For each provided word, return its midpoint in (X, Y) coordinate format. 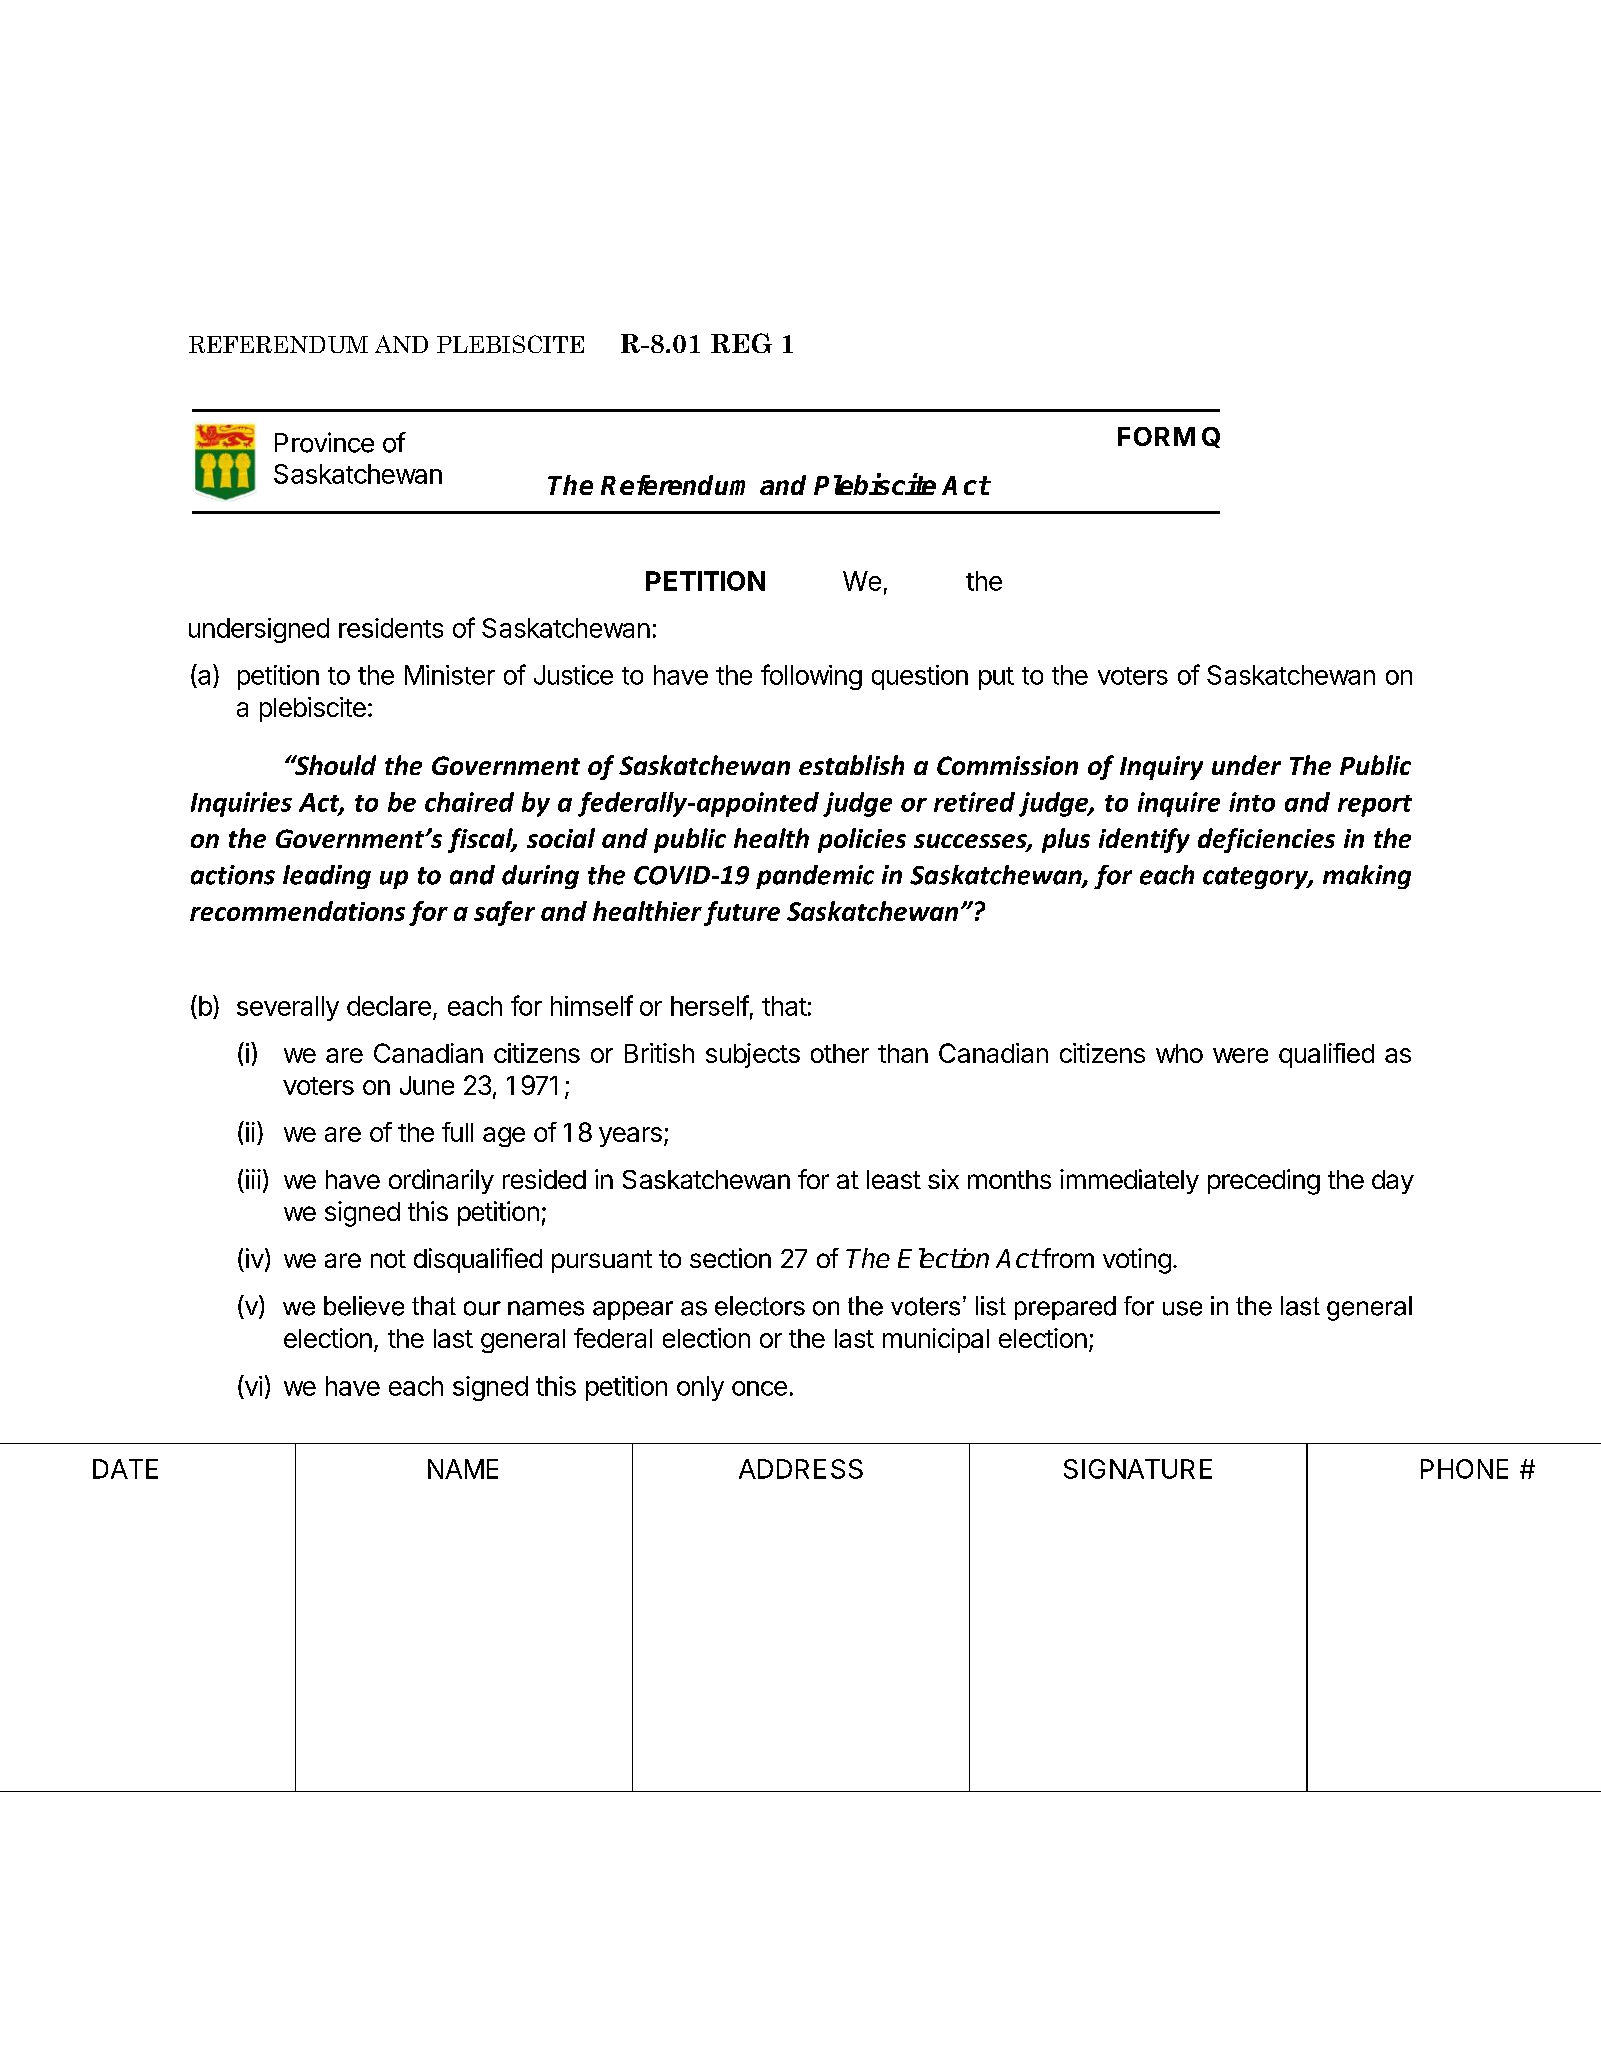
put (996, 678)
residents (391, 628)
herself (710, 1005)
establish (851, 765)
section (730, 1258)
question (920, 677)
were (1240, 1055)
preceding (1264, 1182)
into (1252, 802)
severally (288, 1008)
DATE (125, 1469)
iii (253, 1179)
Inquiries (241, 804)
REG (741, 343)
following (811, 677)
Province (324, 442)
